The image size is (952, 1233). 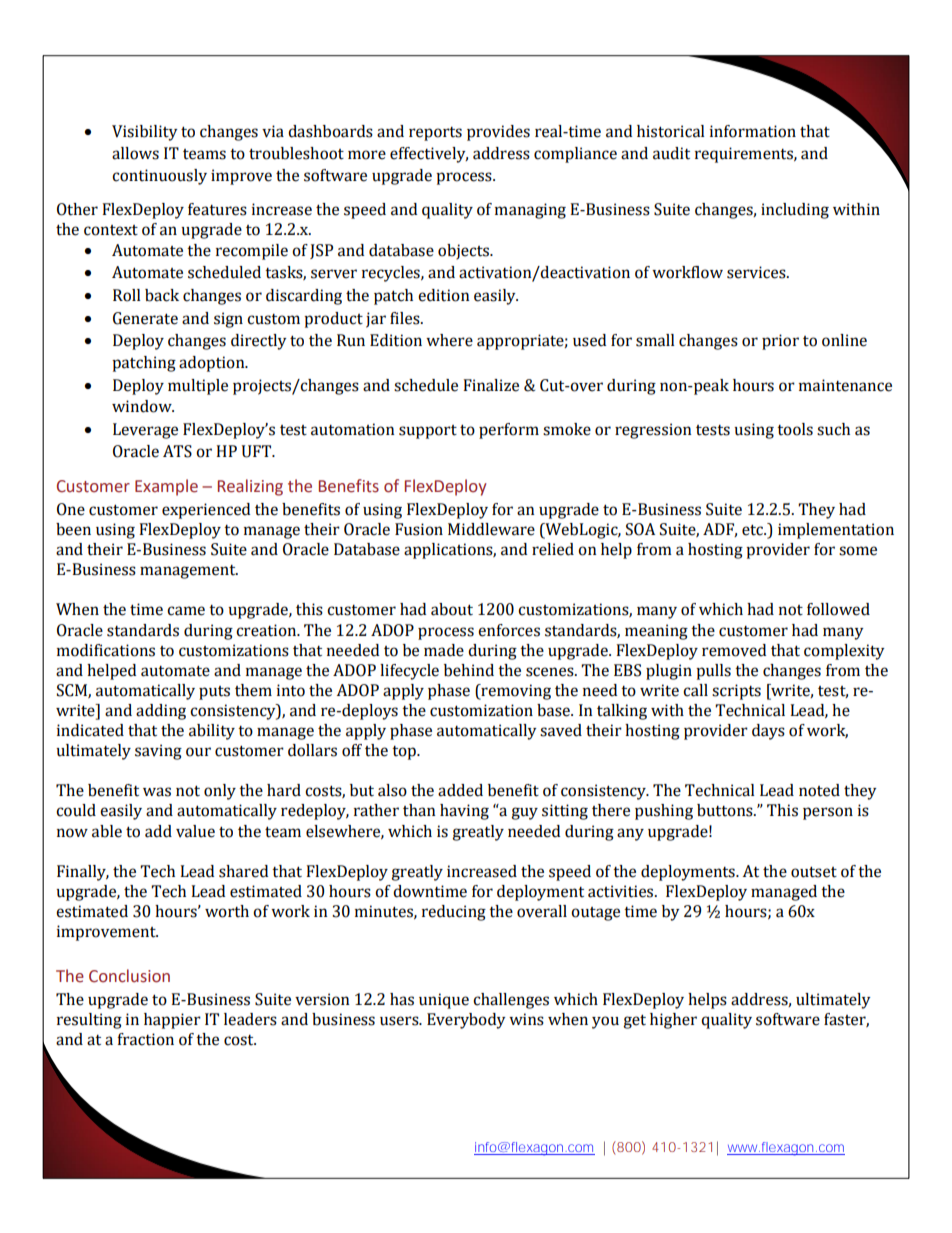 I want to click on reports, so click(x=435, y=134).
